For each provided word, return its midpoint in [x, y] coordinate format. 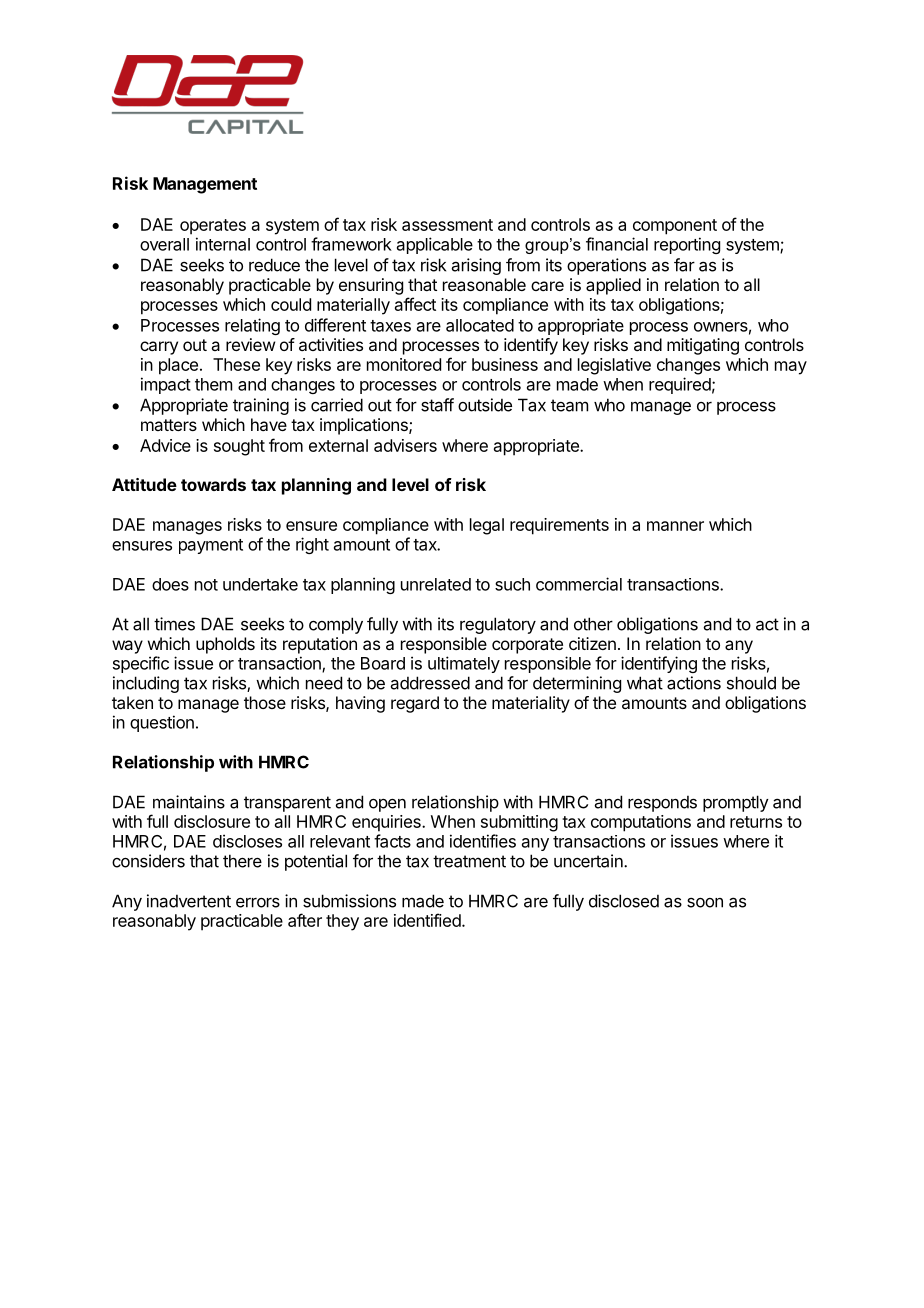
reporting [687, 245]
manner [675, 526]
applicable [435, 245]
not [206, 585]
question [162, 723]
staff [437, 405]
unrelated [436, 584]
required [680, 385]
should [751, 683]
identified [428, 920]
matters [169, 425]
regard [415, 704]
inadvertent [189, 901]
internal [223, 244]
